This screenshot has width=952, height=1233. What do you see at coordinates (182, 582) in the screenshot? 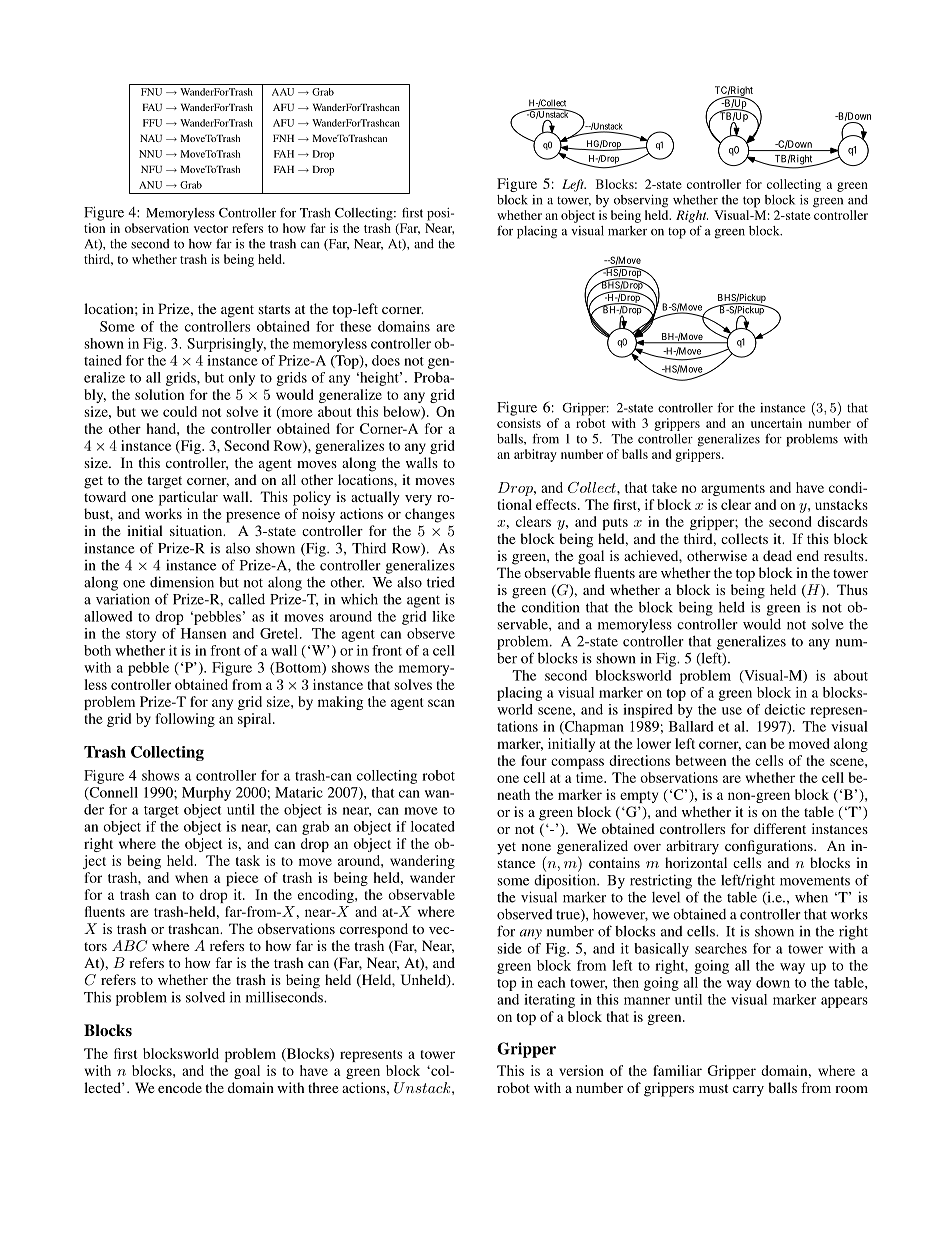
I see `dimension` at bounding box center [182, 582].
